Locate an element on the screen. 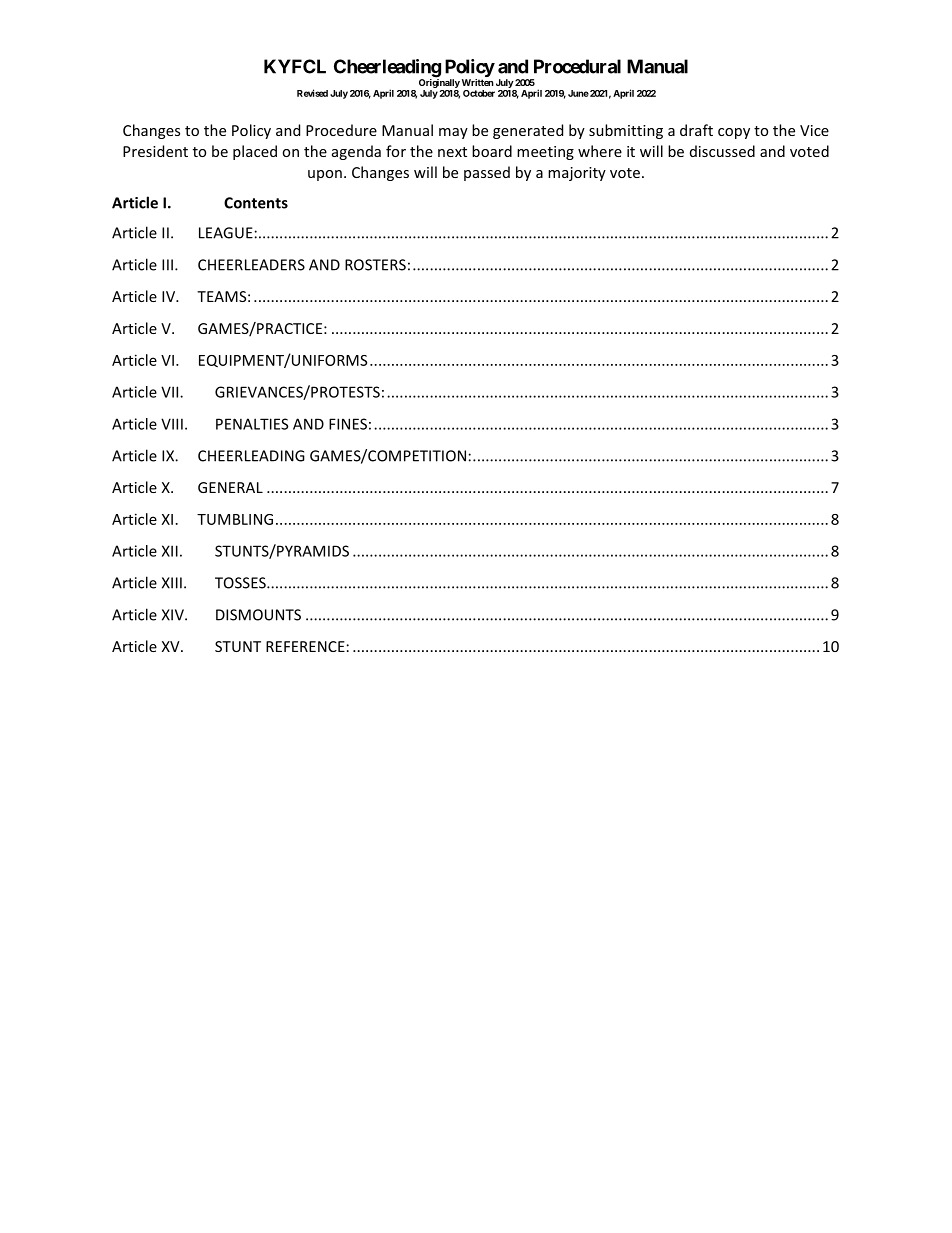  draft is located at coordinates (696, 130).
